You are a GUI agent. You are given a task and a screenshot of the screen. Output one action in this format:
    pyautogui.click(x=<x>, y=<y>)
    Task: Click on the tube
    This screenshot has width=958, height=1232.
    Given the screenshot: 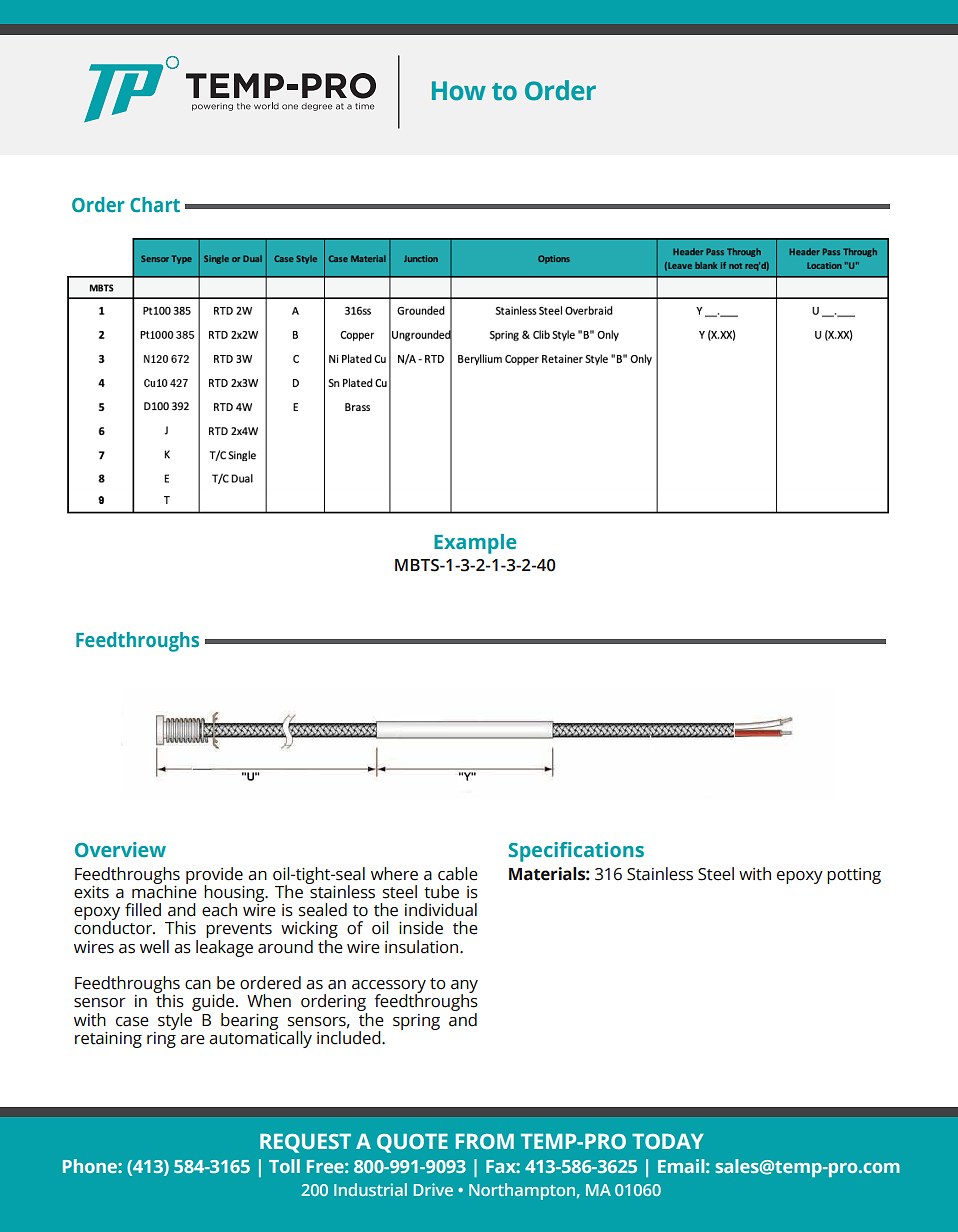 What is the action you would take?
    pyautogui.click(x=441, y=892)
